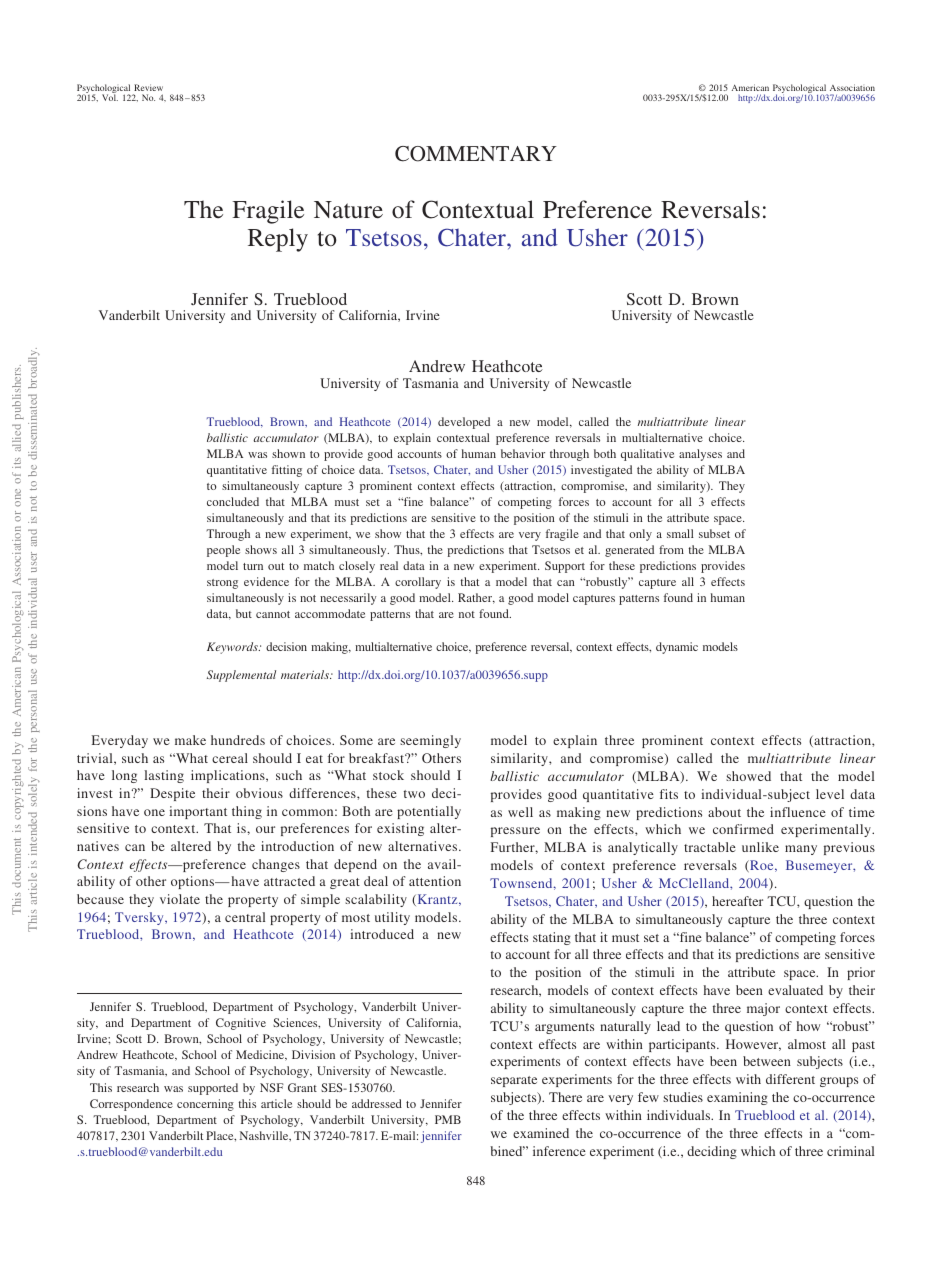  What do you see at coordinates (348, 210) in the screenshot?
I see `Nature` at bounding box center [348, 210].
